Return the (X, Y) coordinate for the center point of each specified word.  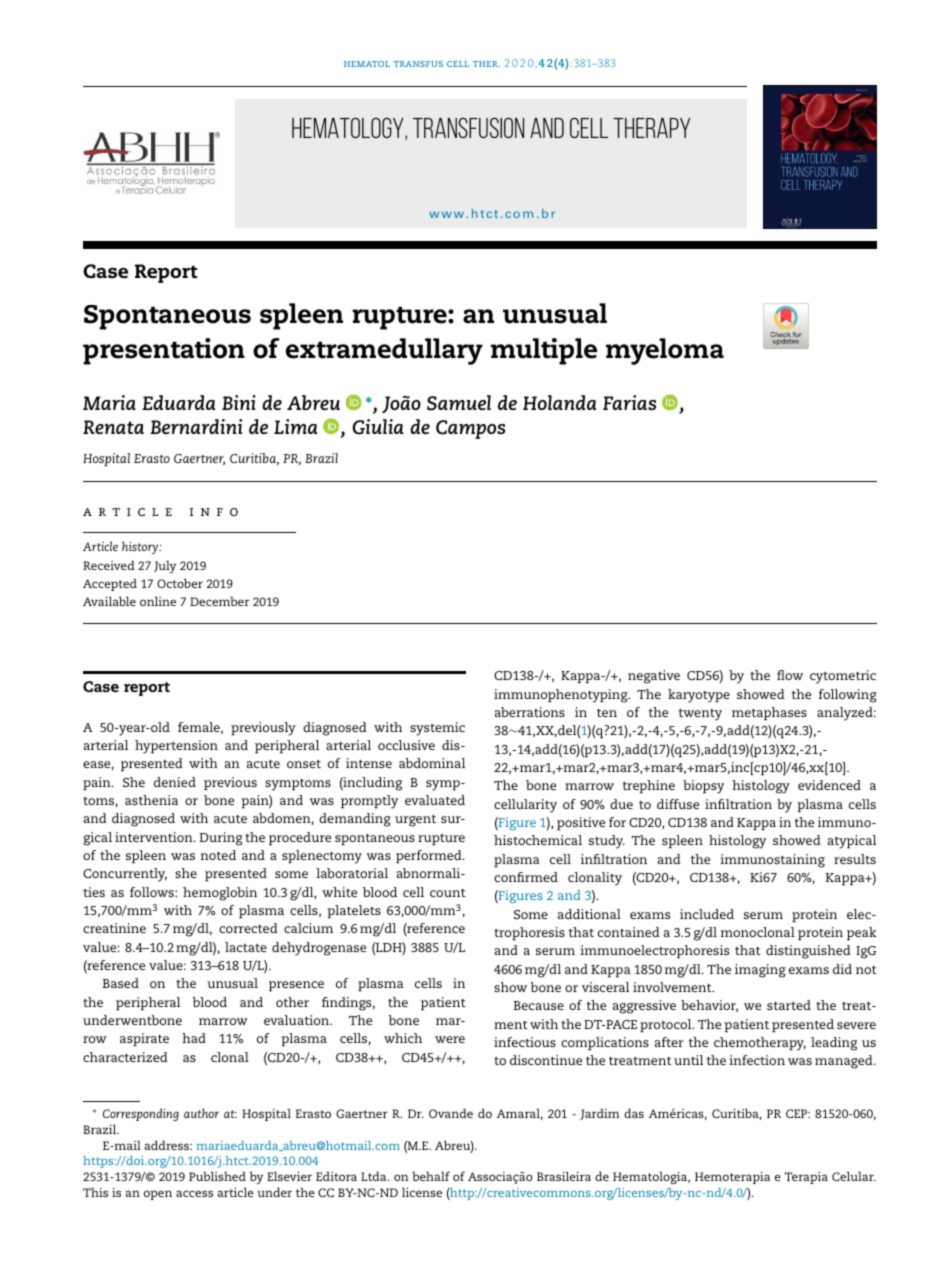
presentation (164, 351)
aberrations (530, 712)
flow (790, 675)
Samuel (459, 403)
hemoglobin (220, 894)
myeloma (665, 351)
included (707, 914)
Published (217, 1176)
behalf (431, 1176)
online (158, 601)
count (448, 892)
